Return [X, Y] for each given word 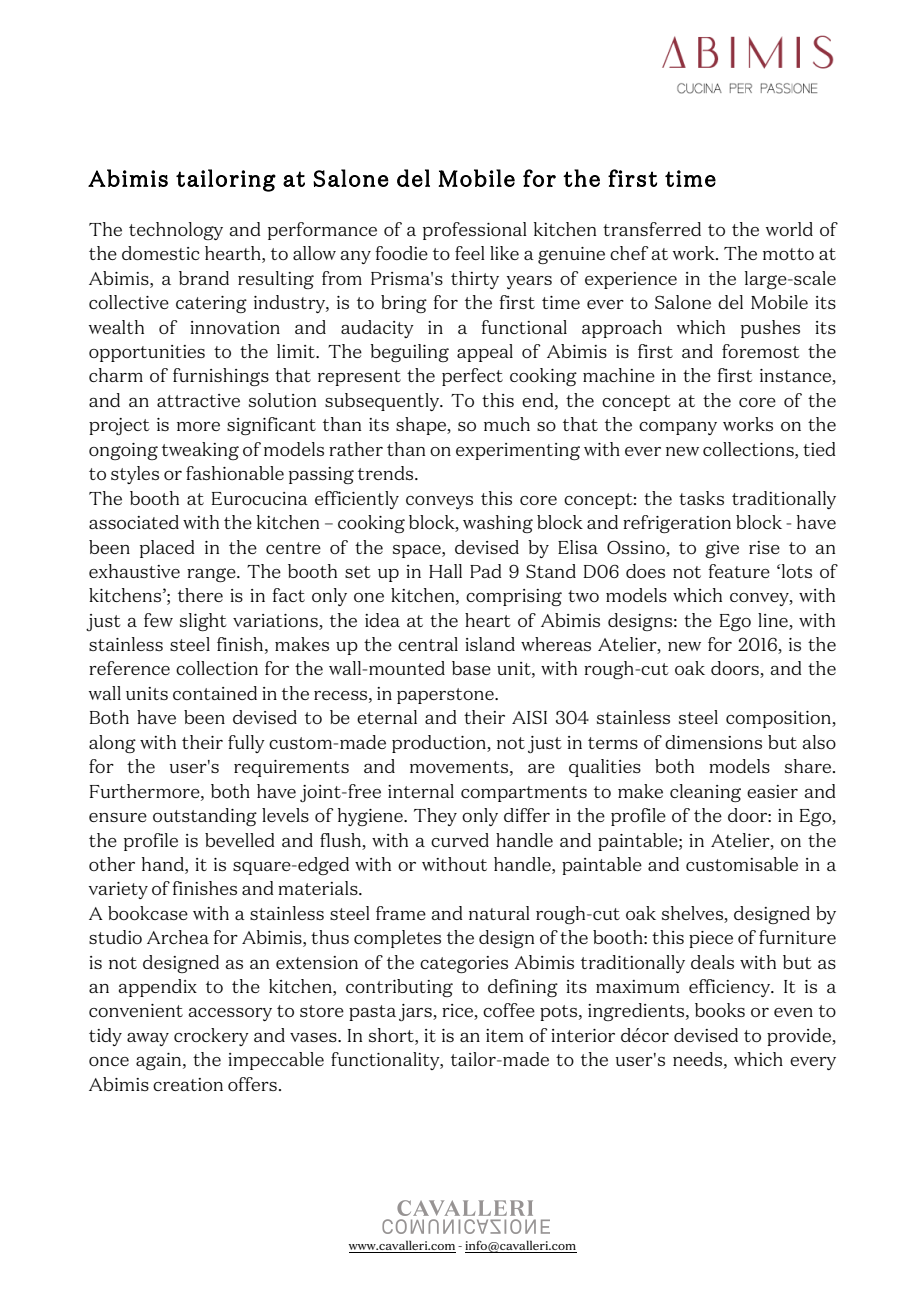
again [160, 1062]
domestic [161, 253]
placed [167, 549]
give [722, 549]
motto [788, 254]
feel [470, 253]
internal [421, 791]
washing [498, 524]
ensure [118, 817]
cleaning [705, 793]
